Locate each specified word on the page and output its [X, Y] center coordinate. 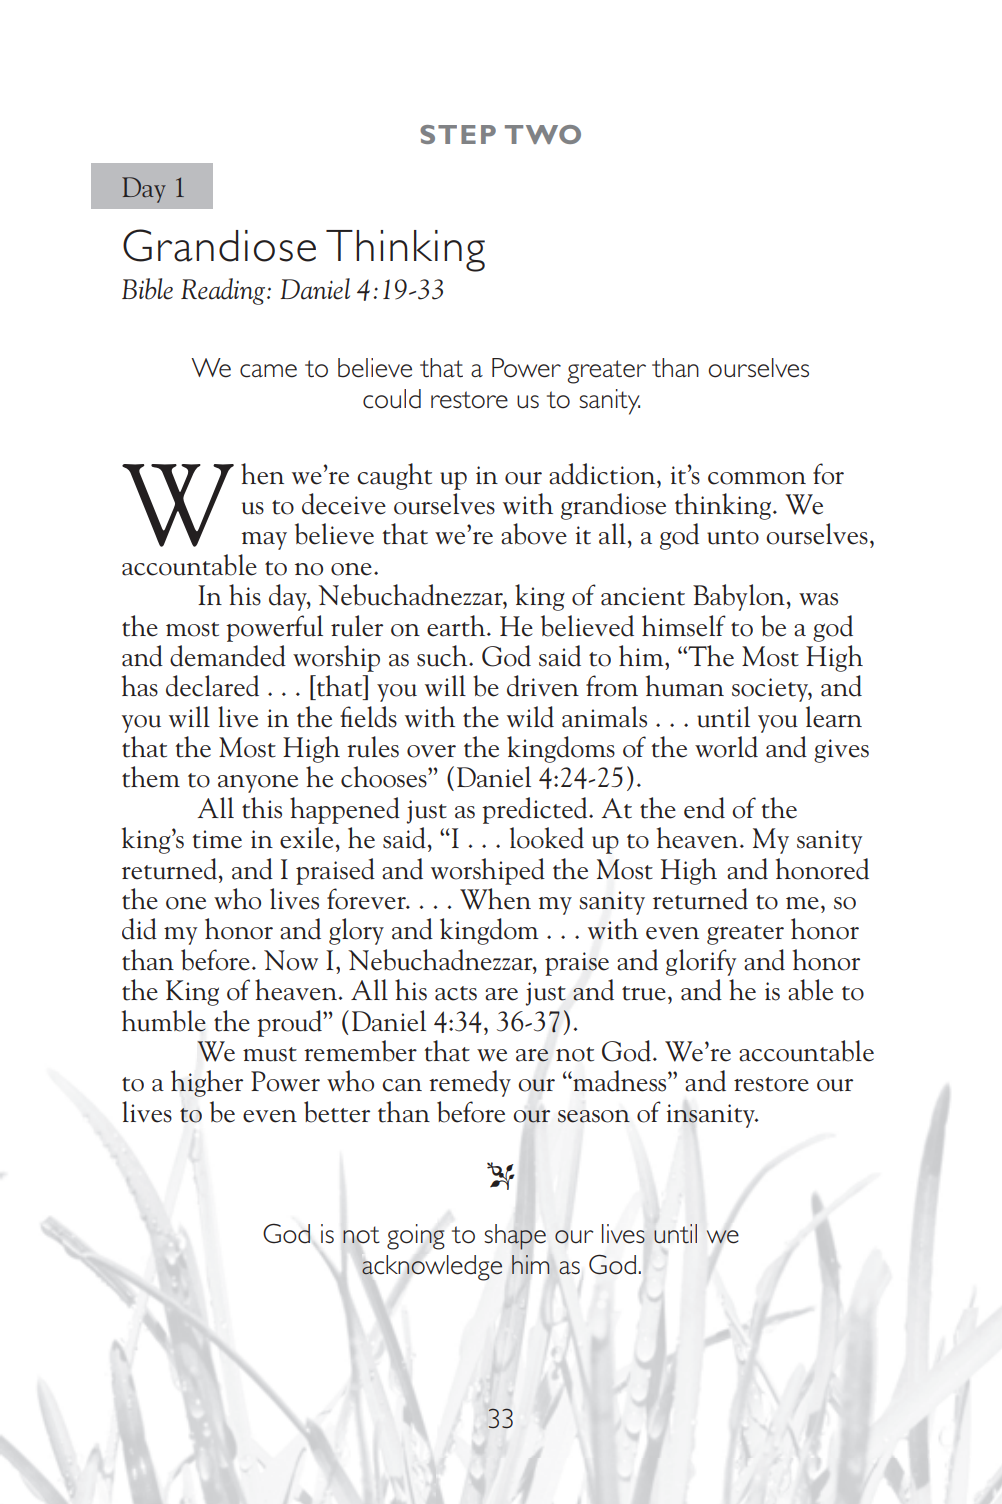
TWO [543, 134]
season [594, 1116]
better [337, 1112]
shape [515, 1237]
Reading [224, 291]
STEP [458, 134]
